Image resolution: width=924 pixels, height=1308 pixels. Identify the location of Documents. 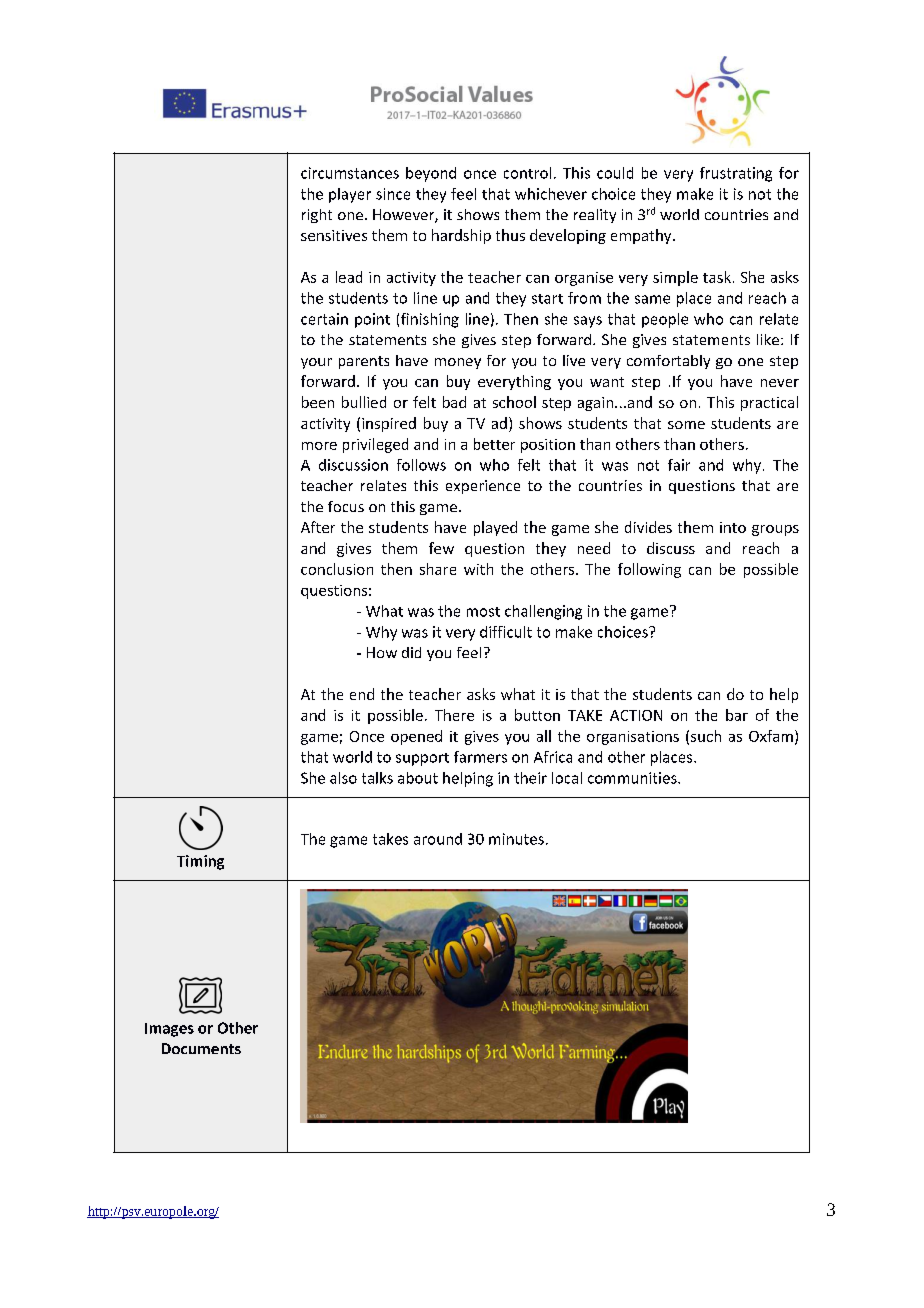
(201, 1048).
